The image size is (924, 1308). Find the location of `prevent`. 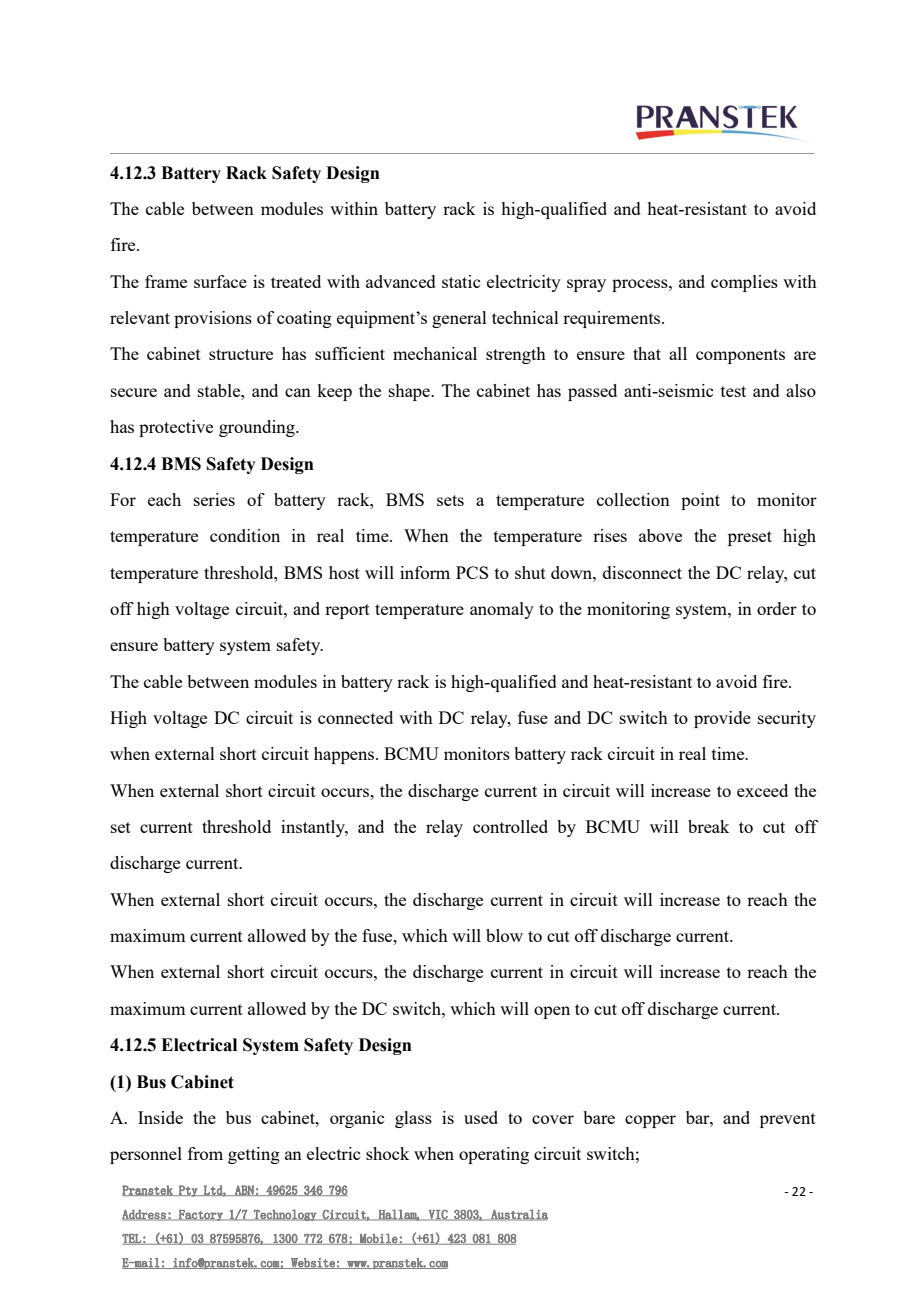

prevent is located at coordinates (788, 1120).
